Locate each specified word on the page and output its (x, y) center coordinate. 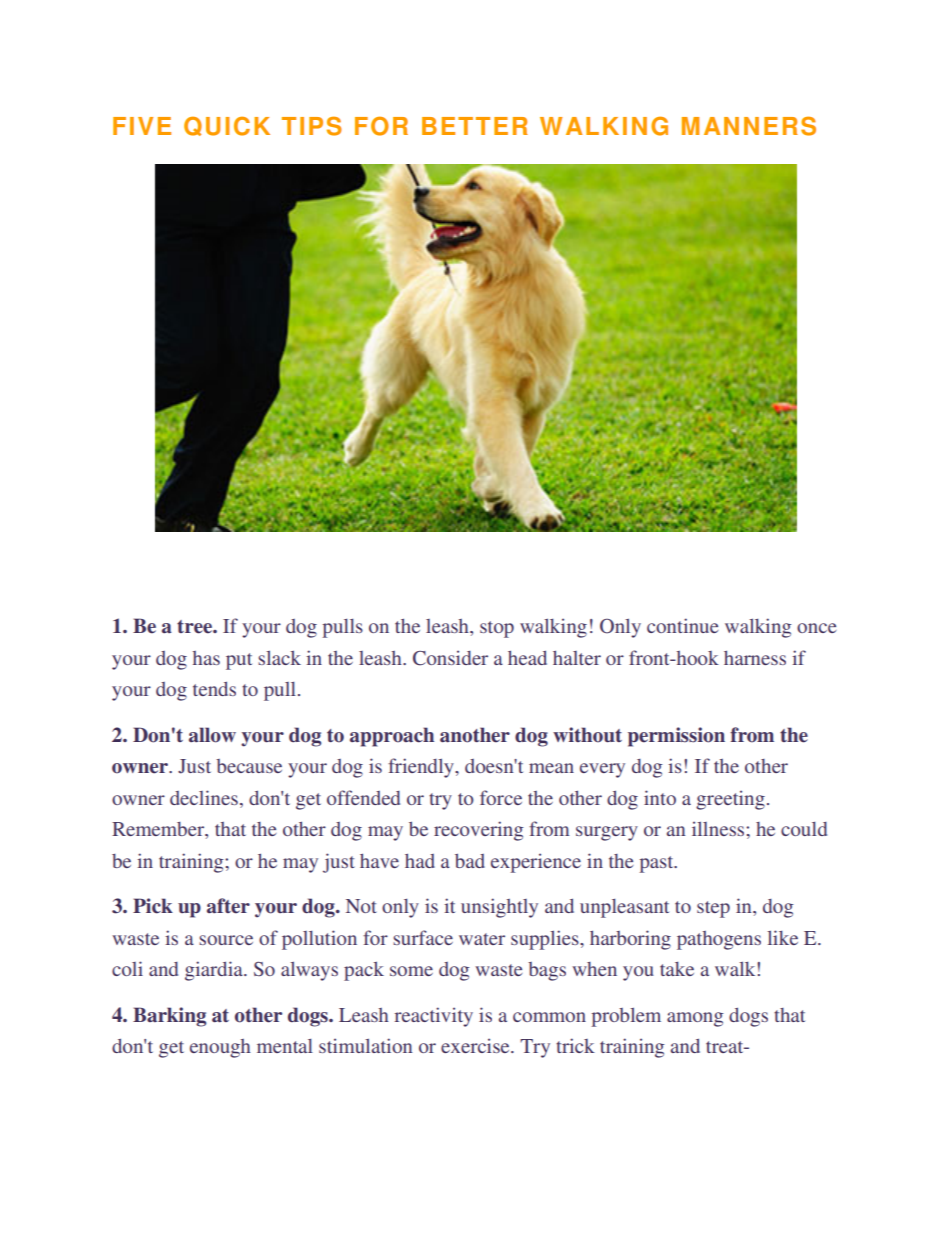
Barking (169, 1017)
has (206, 658)
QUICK (227, 126)
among (695, 1019)
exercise (476, 1045)
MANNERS (749, 126)
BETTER (475, 126)
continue (682, 625)
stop (497, 629)
